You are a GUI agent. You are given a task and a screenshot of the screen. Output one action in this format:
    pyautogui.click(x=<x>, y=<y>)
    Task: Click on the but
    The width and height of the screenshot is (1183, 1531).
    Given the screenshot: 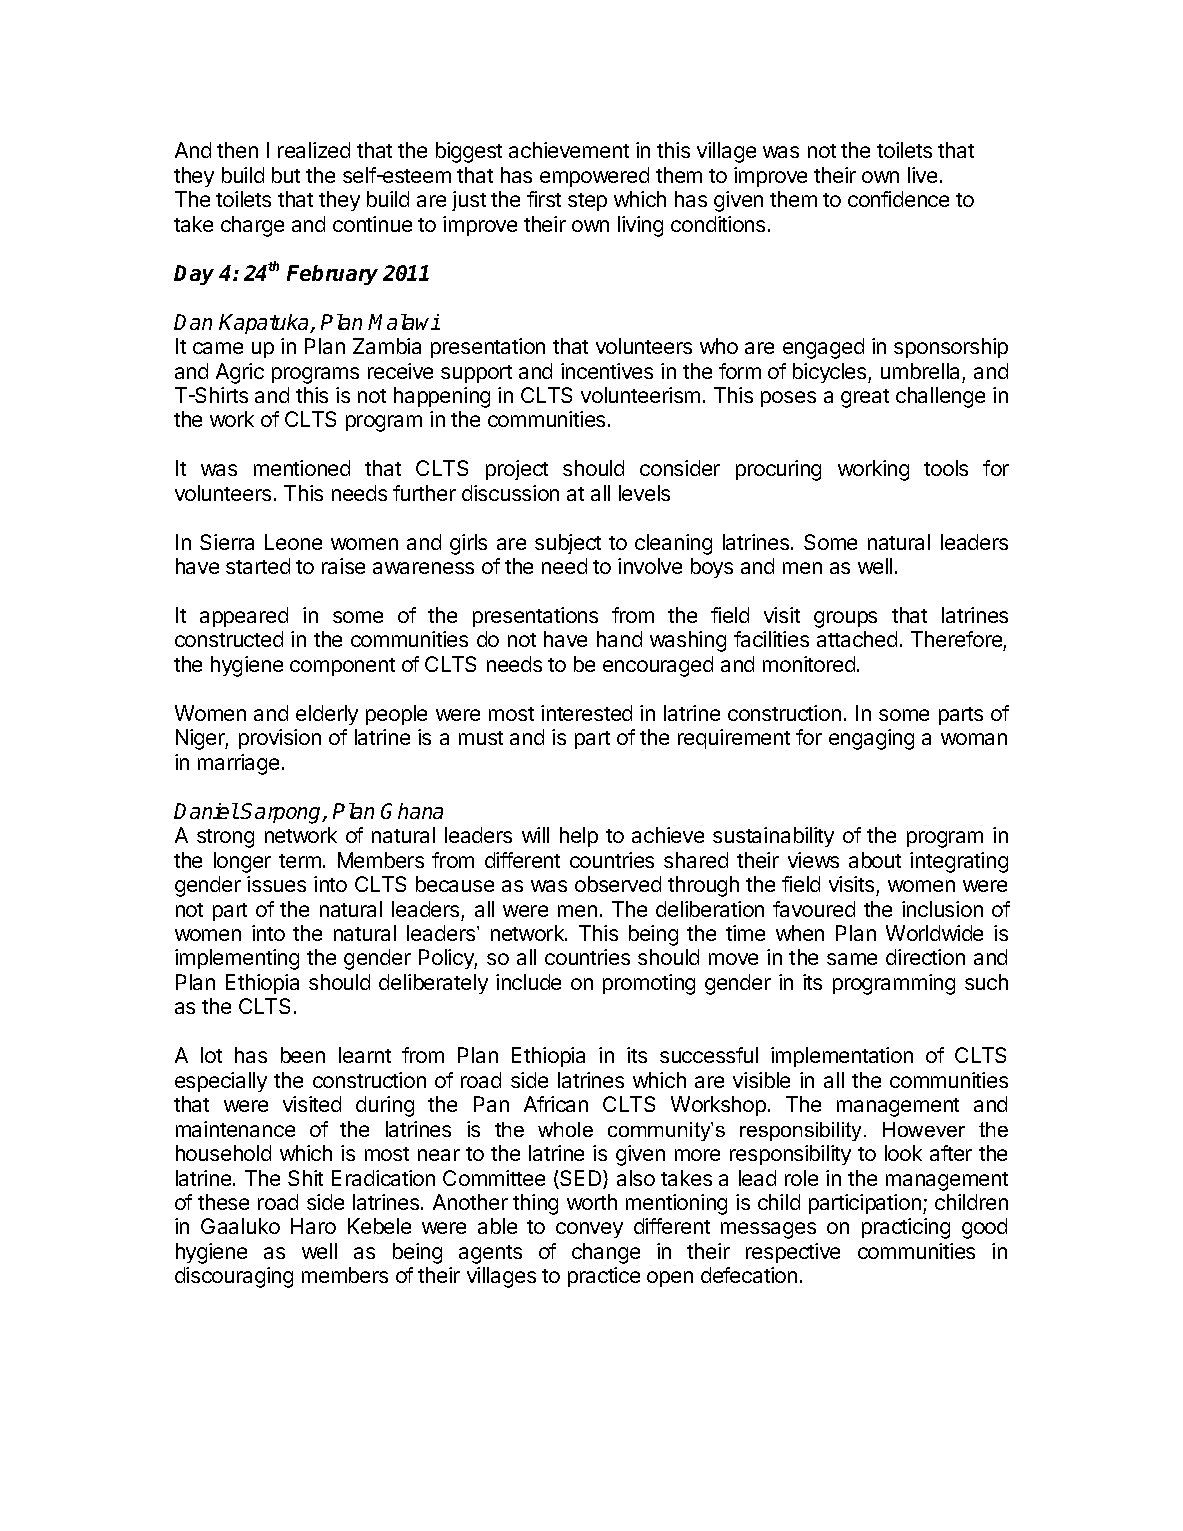 What is the action you would take?
    pyautogui.click(x=286, y=175)
